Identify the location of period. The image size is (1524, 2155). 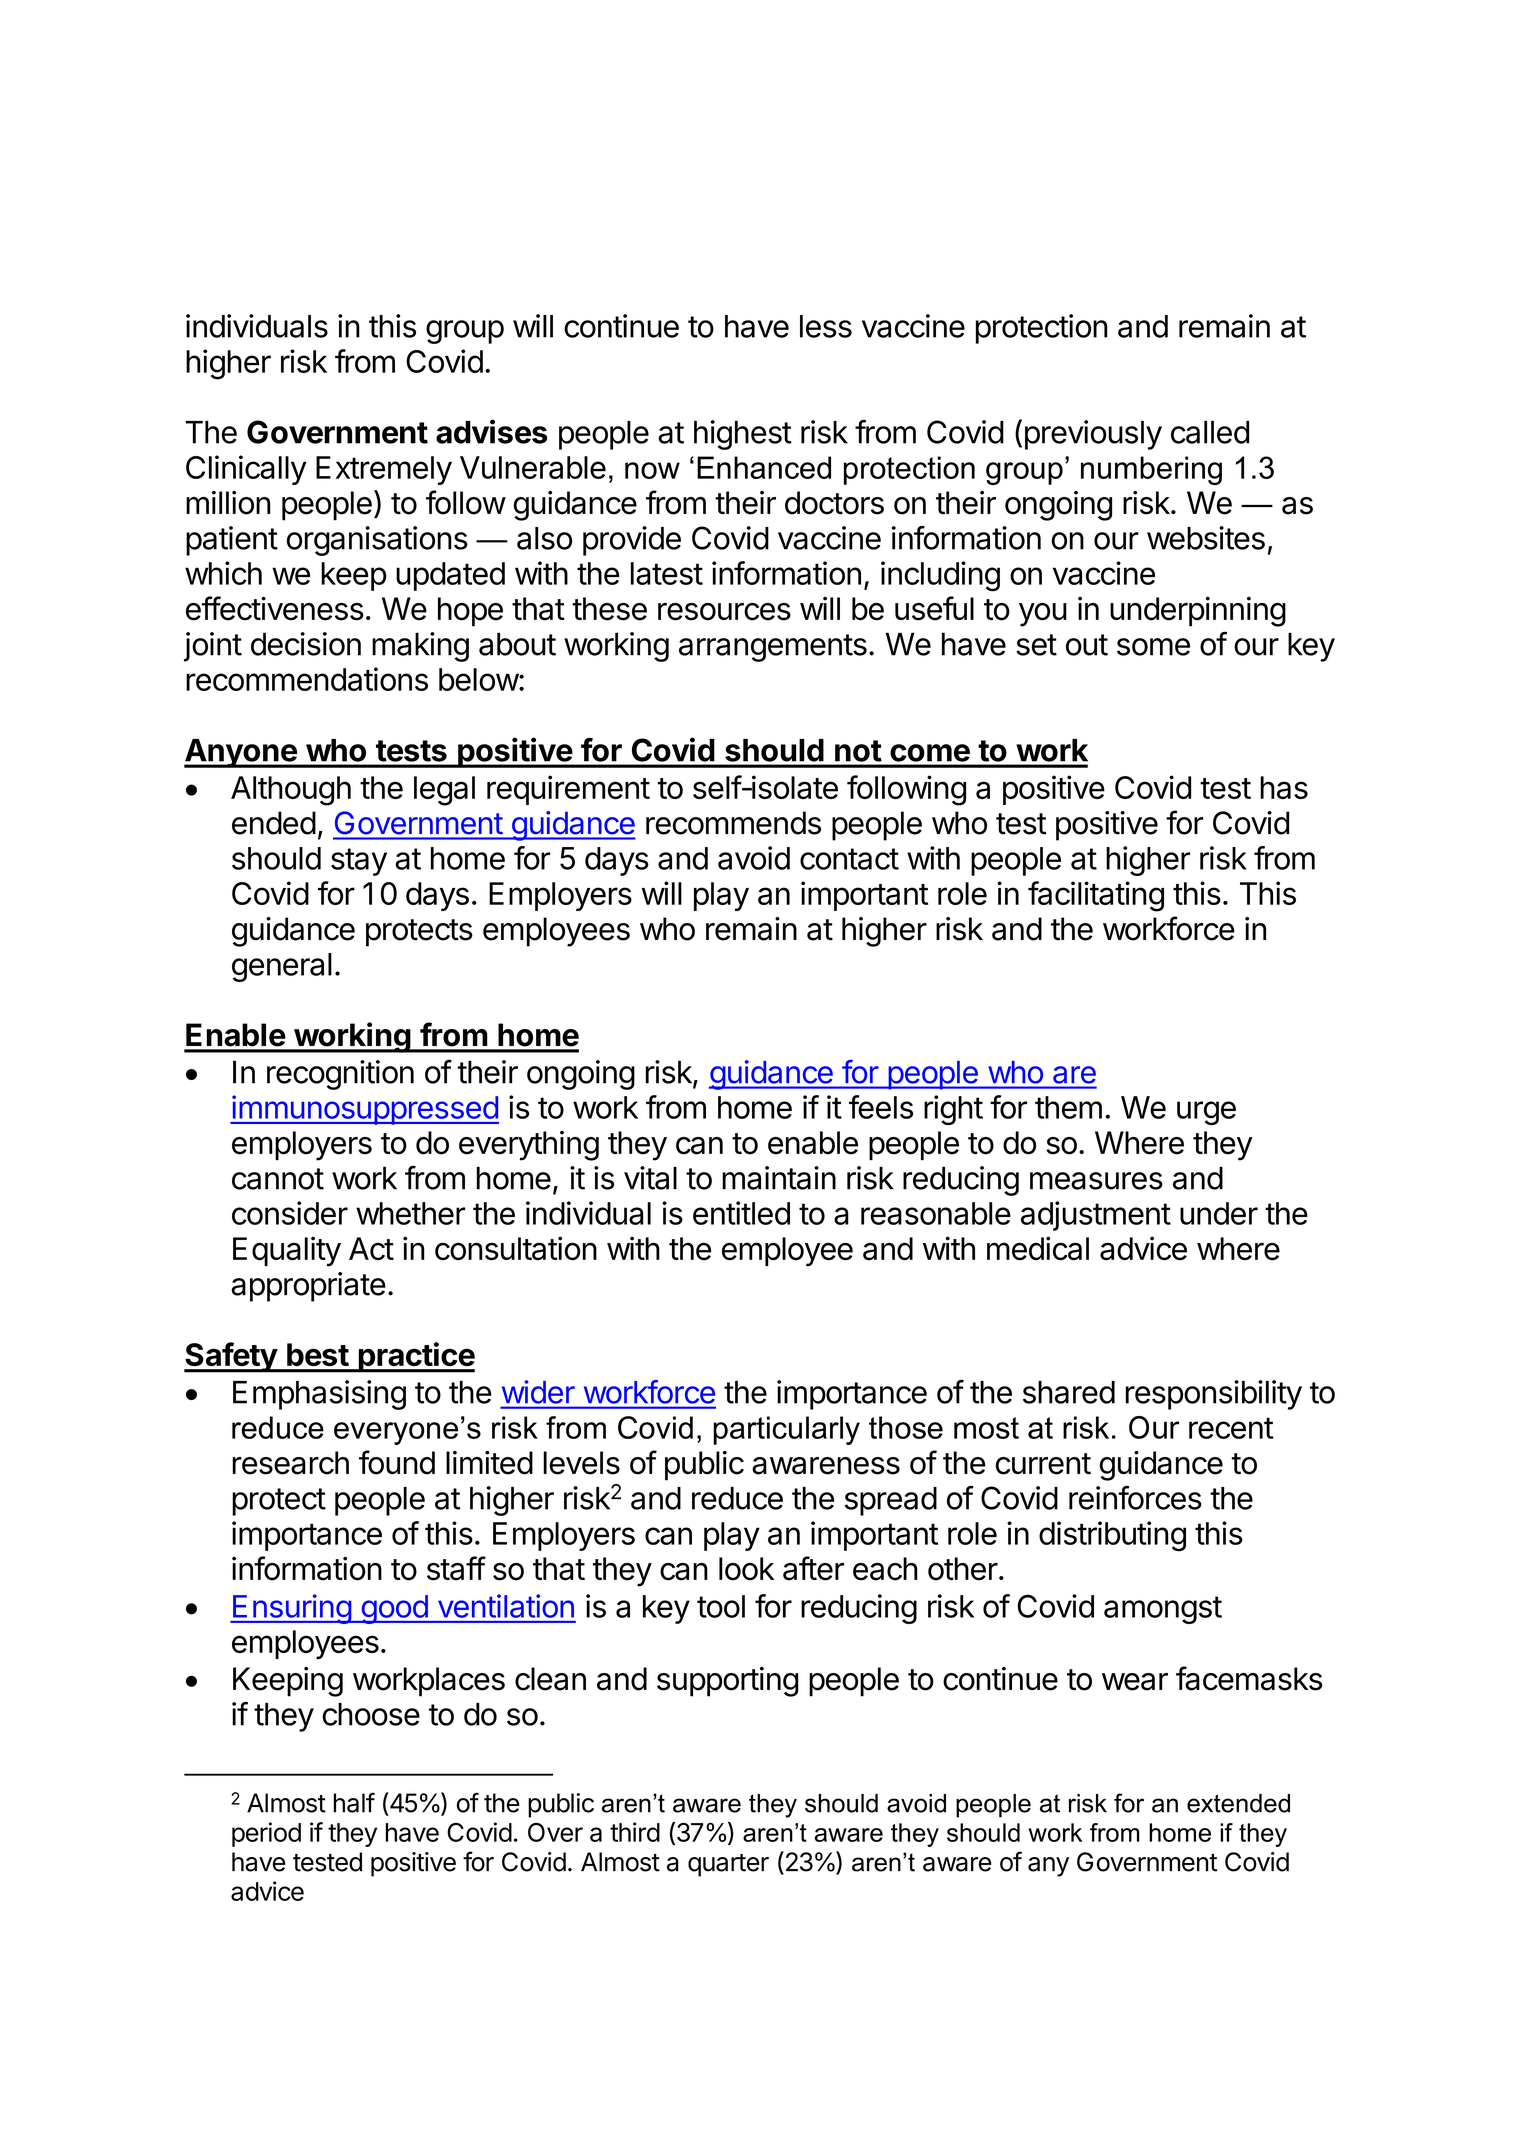
(266, 1834).
